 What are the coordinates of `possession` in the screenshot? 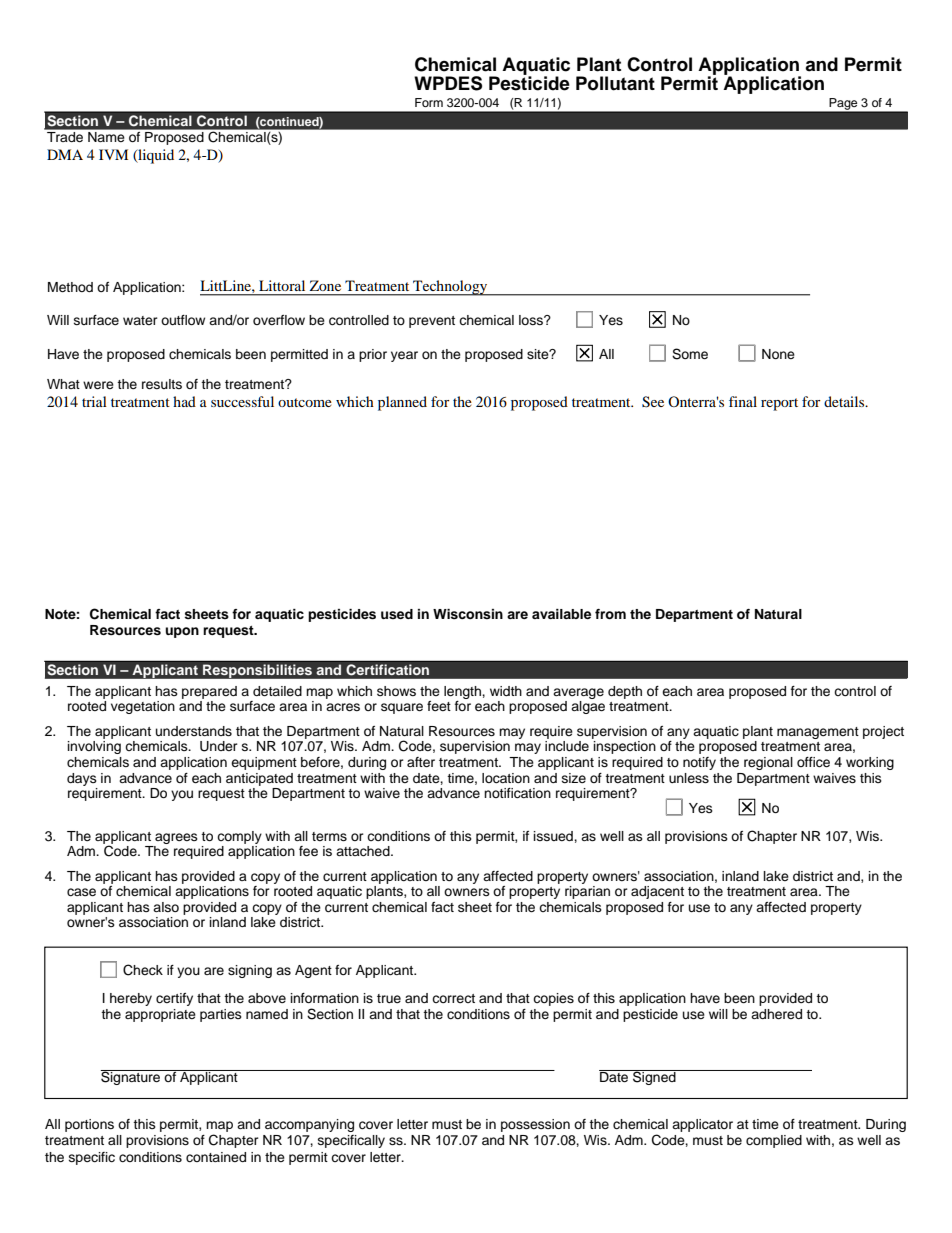 It's located at (535, 1125).
